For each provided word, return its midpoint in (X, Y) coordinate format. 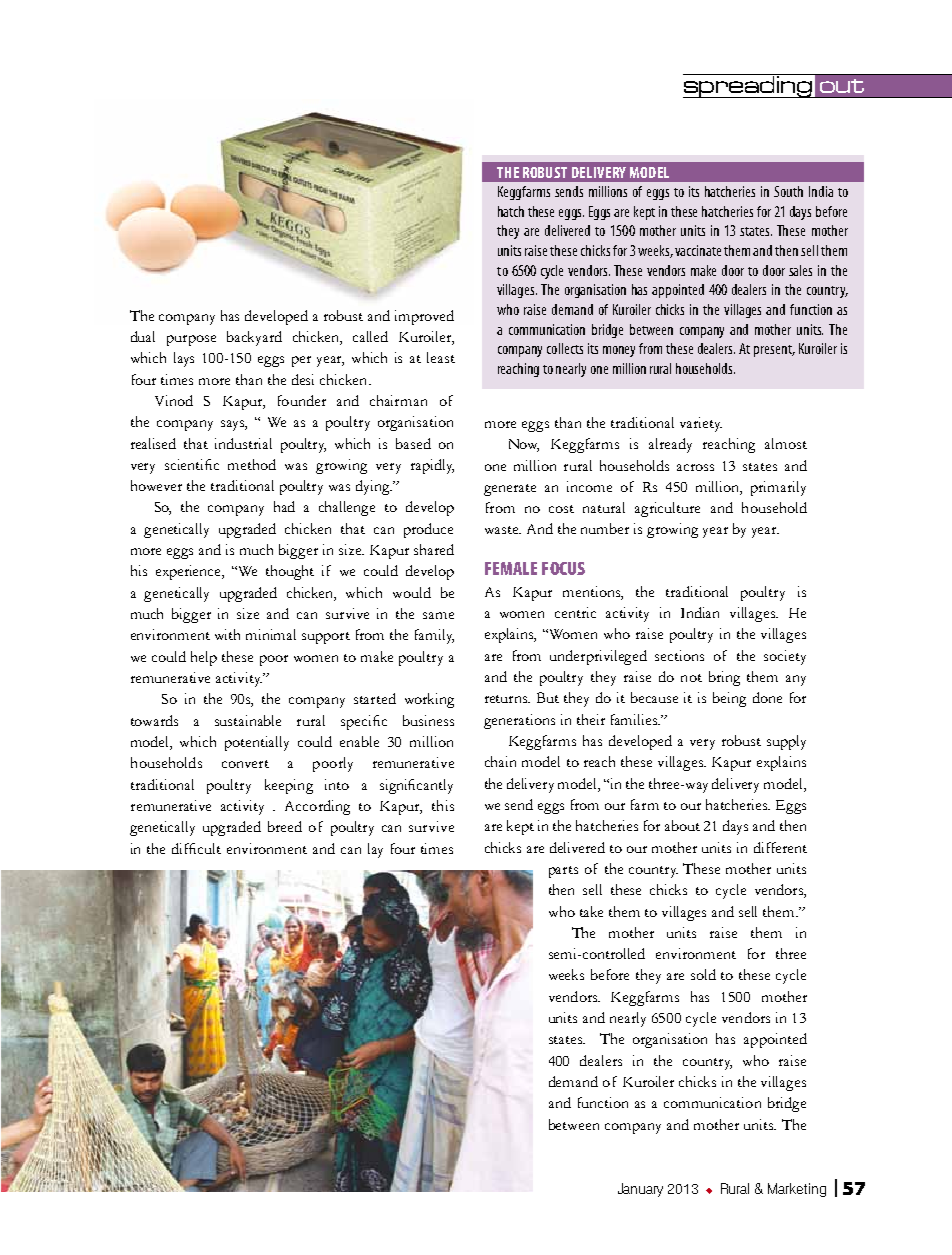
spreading (748, 87)
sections (679, 655)
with (227, 634)
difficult (196, 848)
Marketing (797, 1190)
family (434, 636)
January (640, 1190)
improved (424, 317)
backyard (254, 338)
